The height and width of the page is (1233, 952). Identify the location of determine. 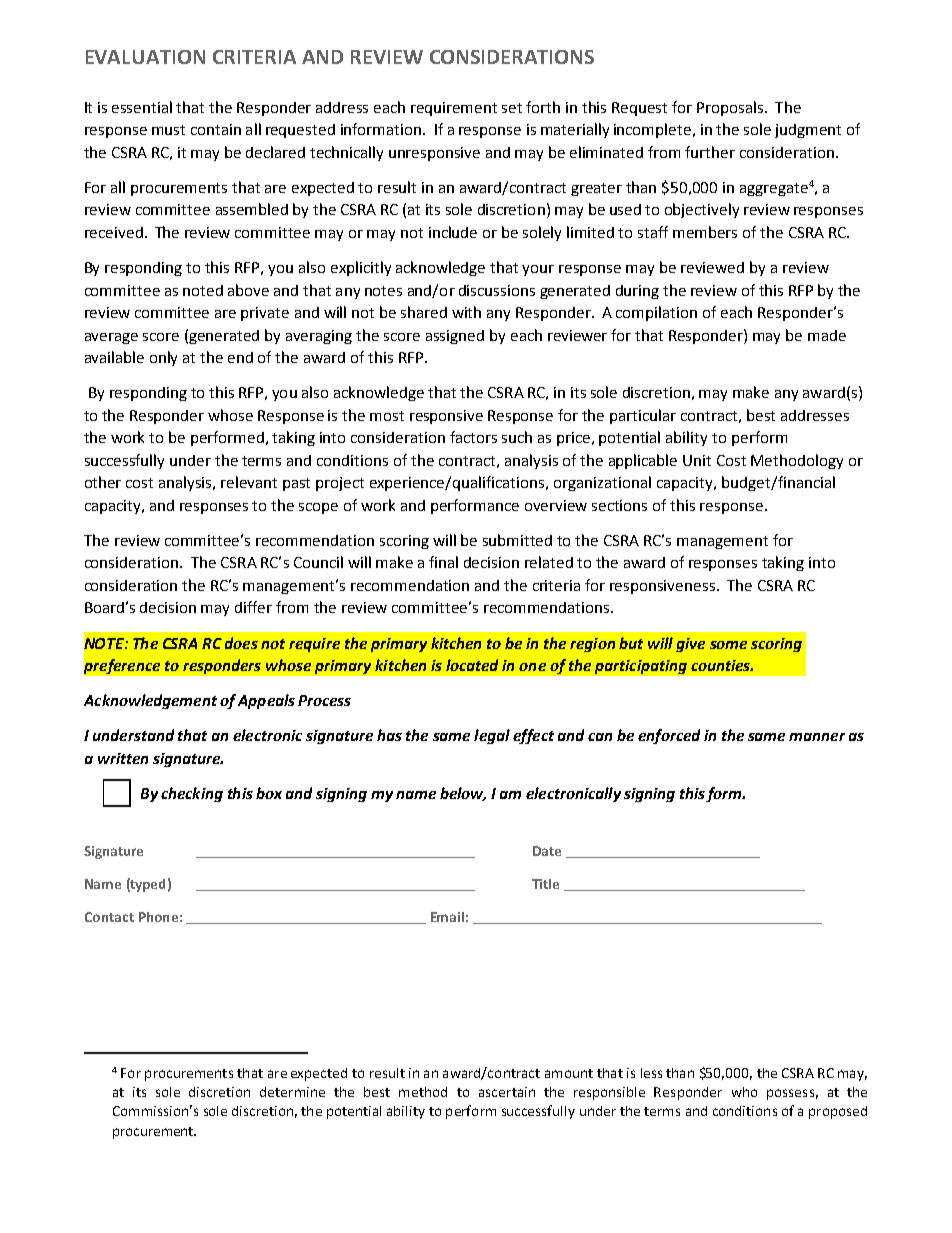
(292, 1092).
